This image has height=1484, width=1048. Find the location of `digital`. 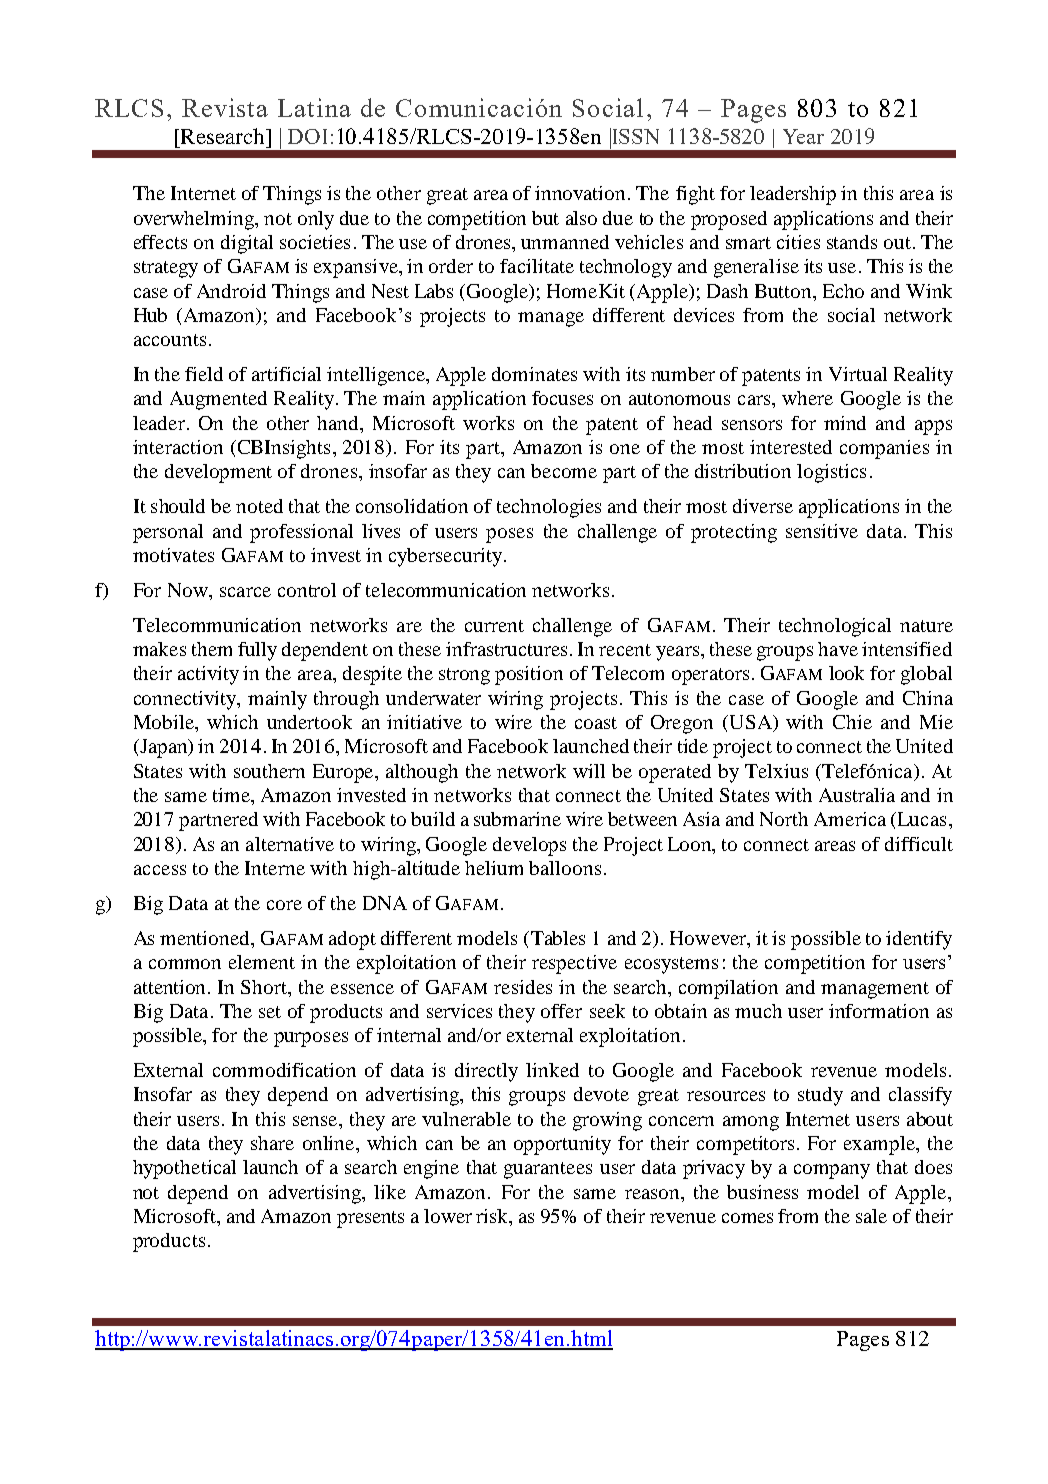

digital is located at coordinates (247, 244).
